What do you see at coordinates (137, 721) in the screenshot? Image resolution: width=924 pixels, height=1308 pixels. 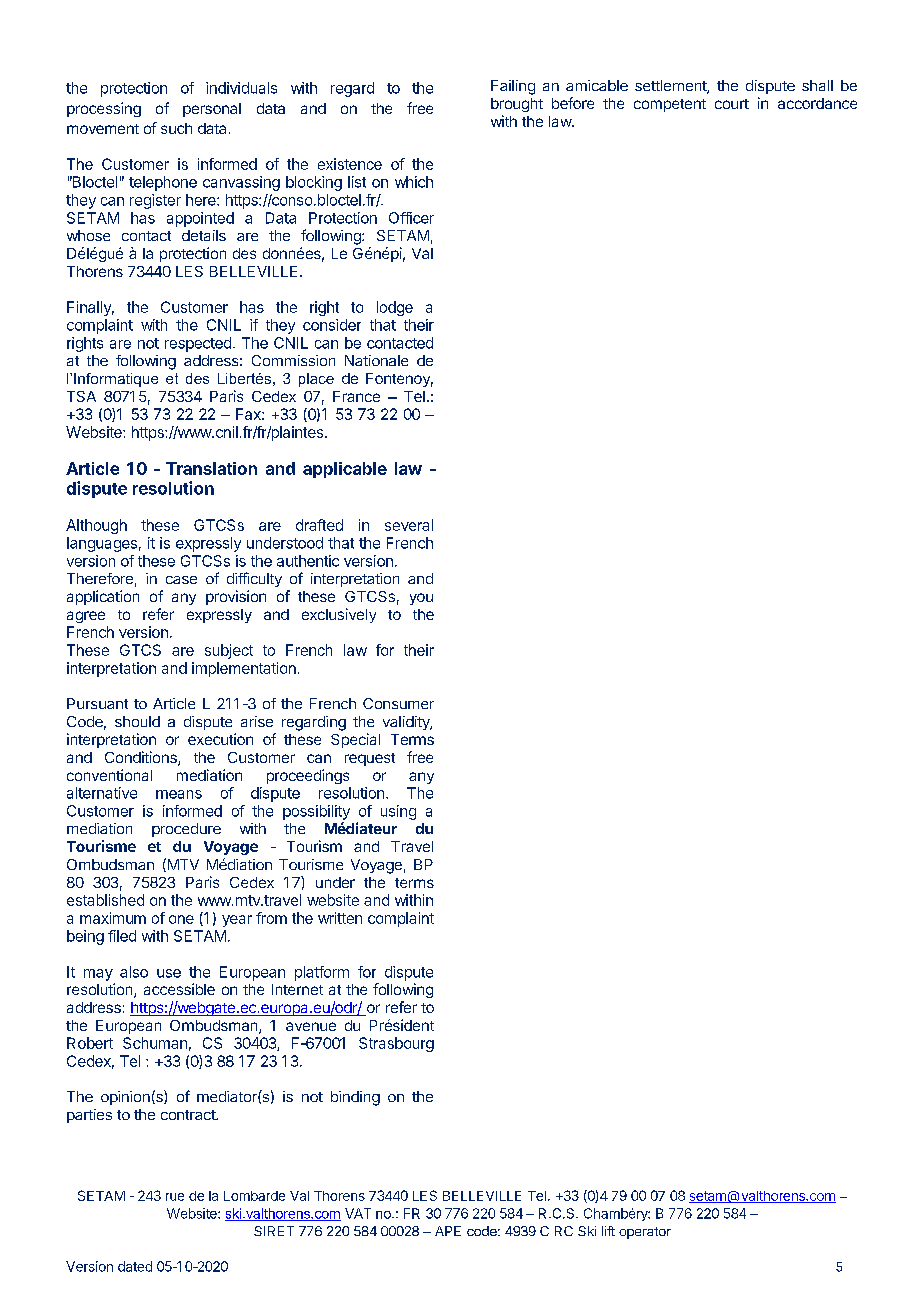 I see `should` at bounding box center [137, 721].
